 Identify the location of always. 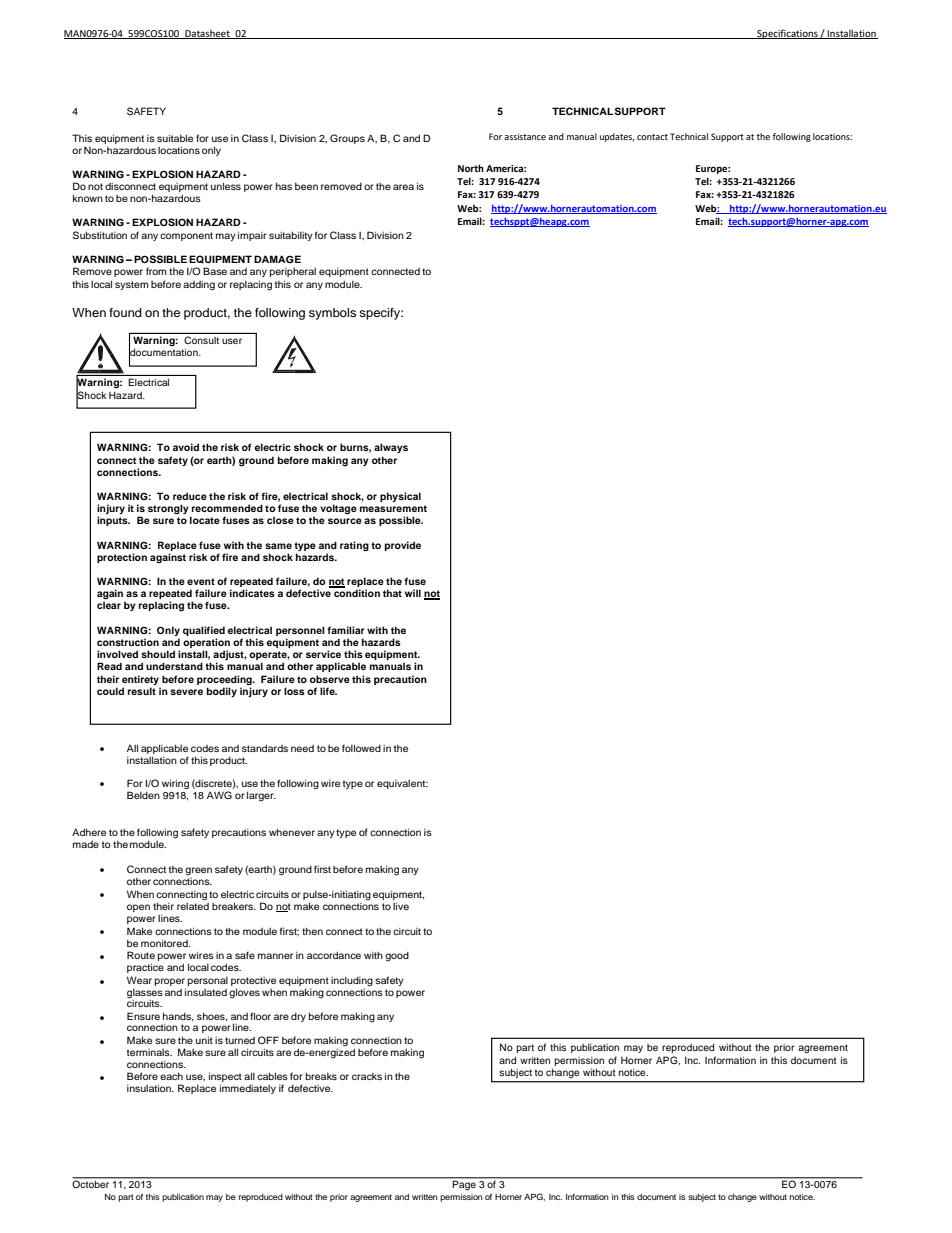
(391, 448).
